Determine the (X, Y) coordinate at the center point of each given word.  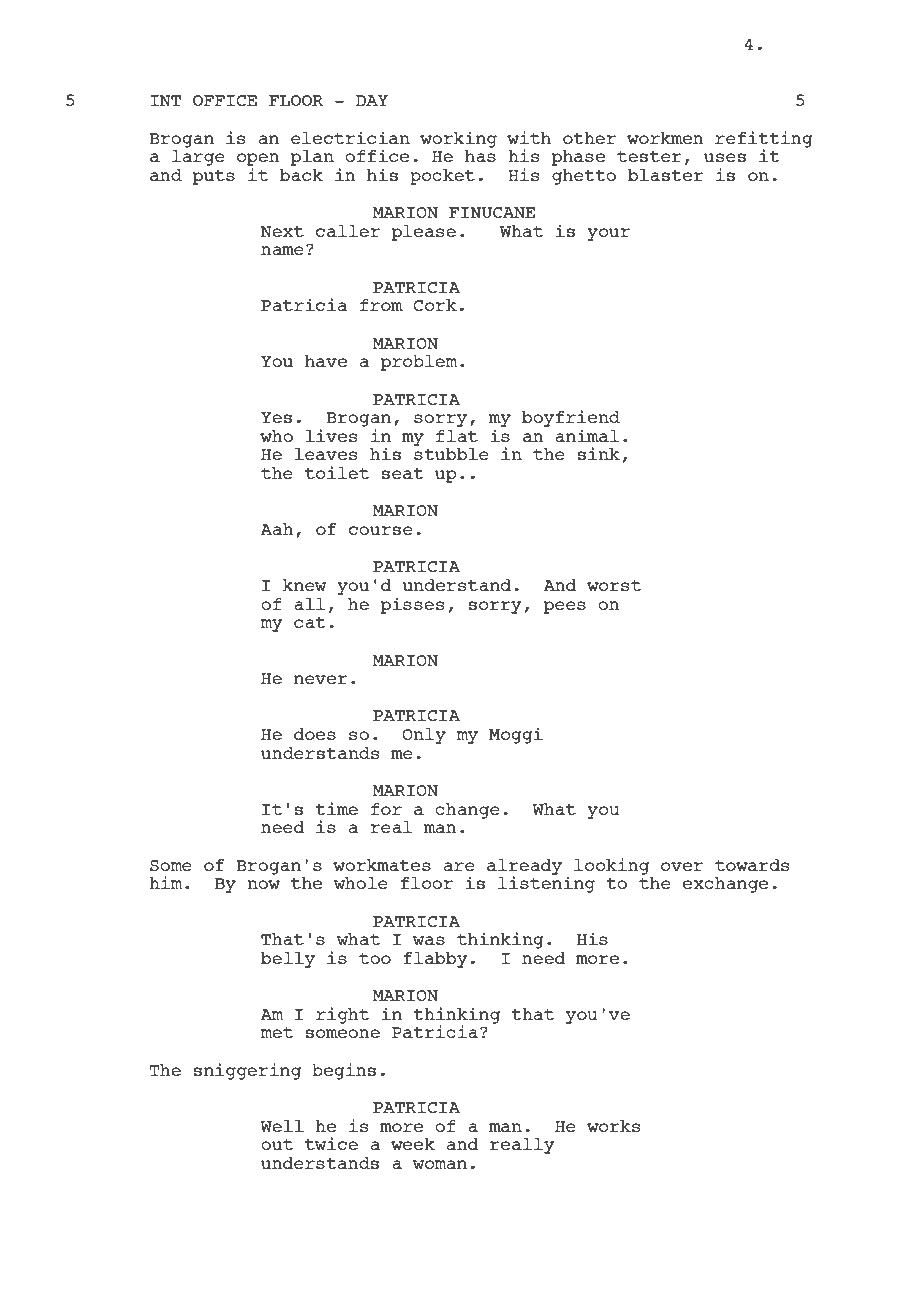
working (458, 139)
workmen (665, 138)
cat (310, 622)
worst (614, 585)
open (258, 159)
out (277, 1144)
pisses (412, 605)
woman (440, 1164)
